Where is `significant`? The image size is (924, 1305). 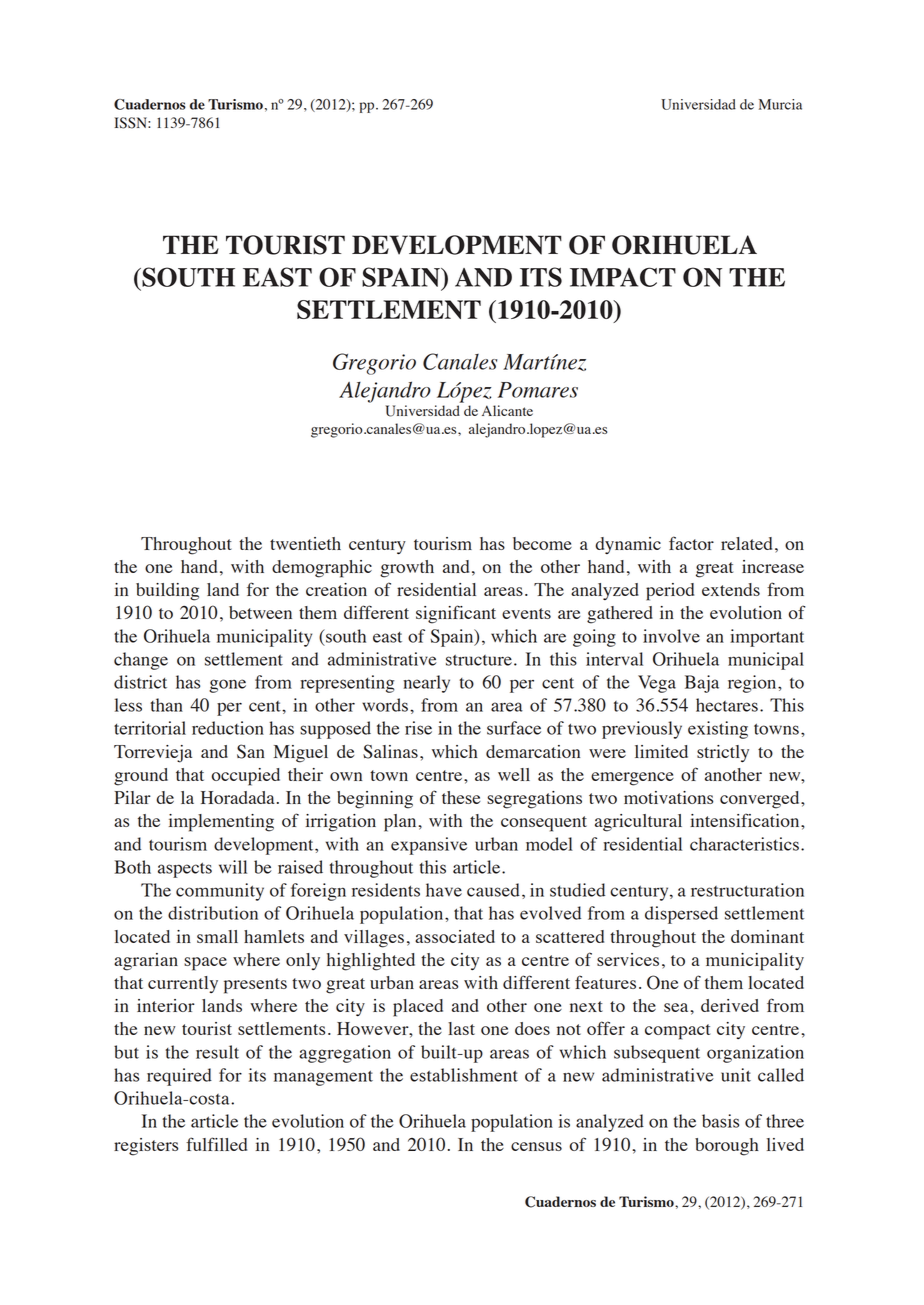
significant is located at coordinates (456, 614).
